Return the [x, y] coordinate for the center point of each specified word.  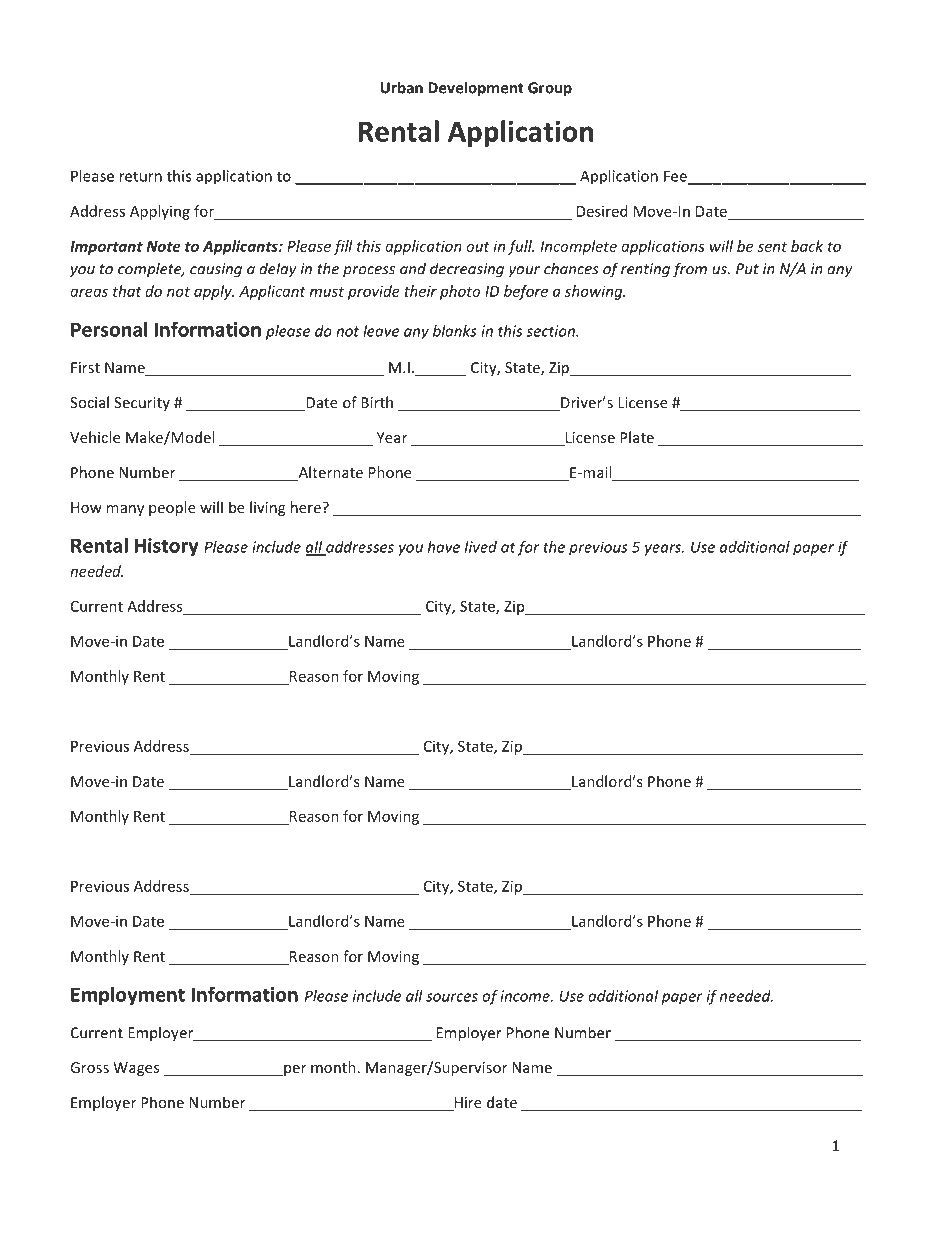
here [307, 507]
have [444, 547]
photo [460, 292]
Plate [637, 437]
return [141, 176]
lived [481, 547]
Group [550, 89]
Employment [128, 996]
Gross [89, 1067]
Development [476, 89]
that [127, 291]
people [172, 508]
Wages [136, 1069]
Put [747, 269]
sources [452, 997]
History [166, 547]
